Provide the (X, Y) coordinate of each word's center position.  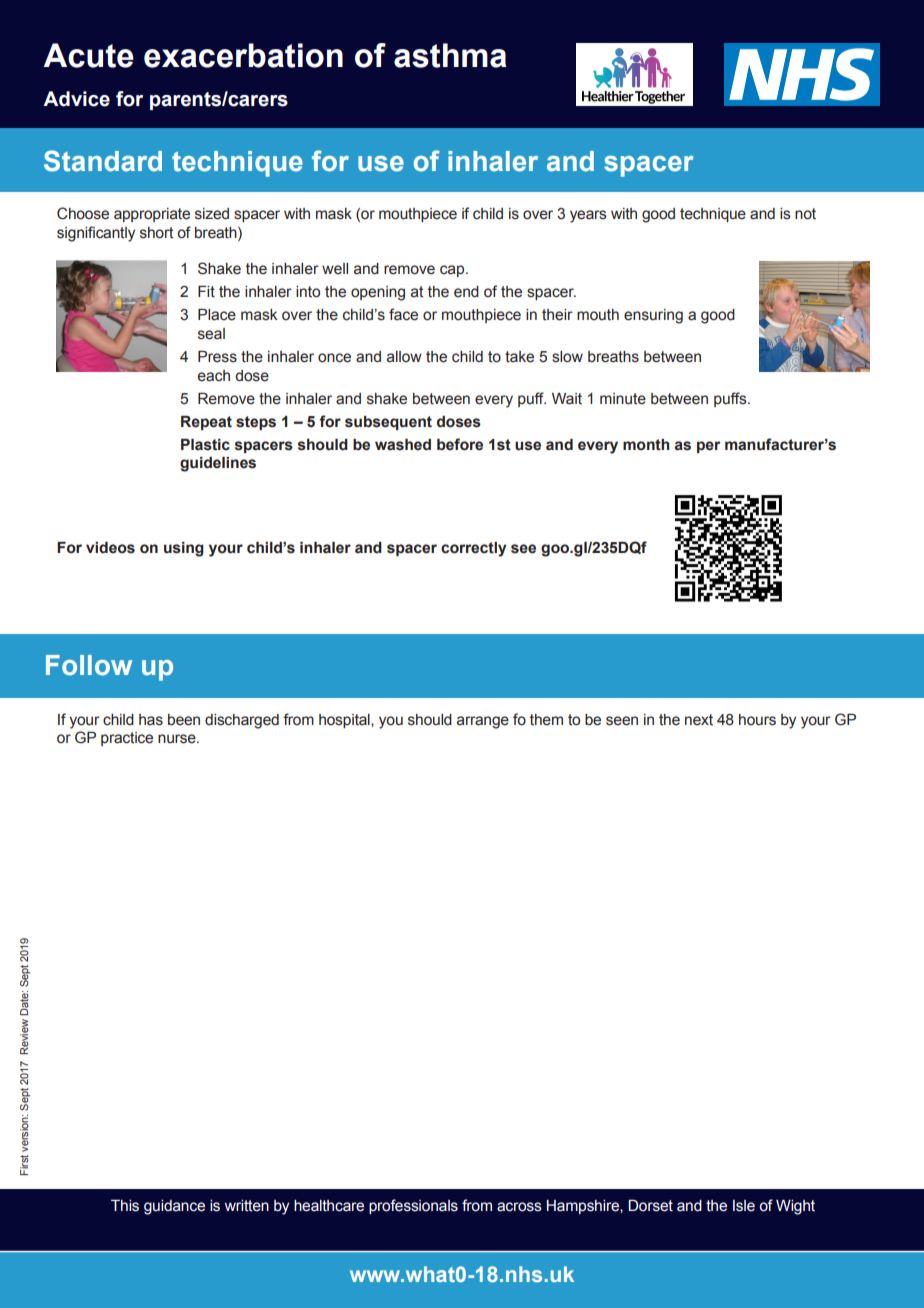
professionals (413, 1206)
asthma (450, 55)
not (805, 214)
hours (757, 720)
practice (127, 739)
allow (404, 357)
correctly (474, 549)
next (699, 720)
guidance (174, 1207)
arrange (483, 722)
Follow (89, 665)
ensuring (653, 316)
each (214, 376)
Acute (88, 55)
